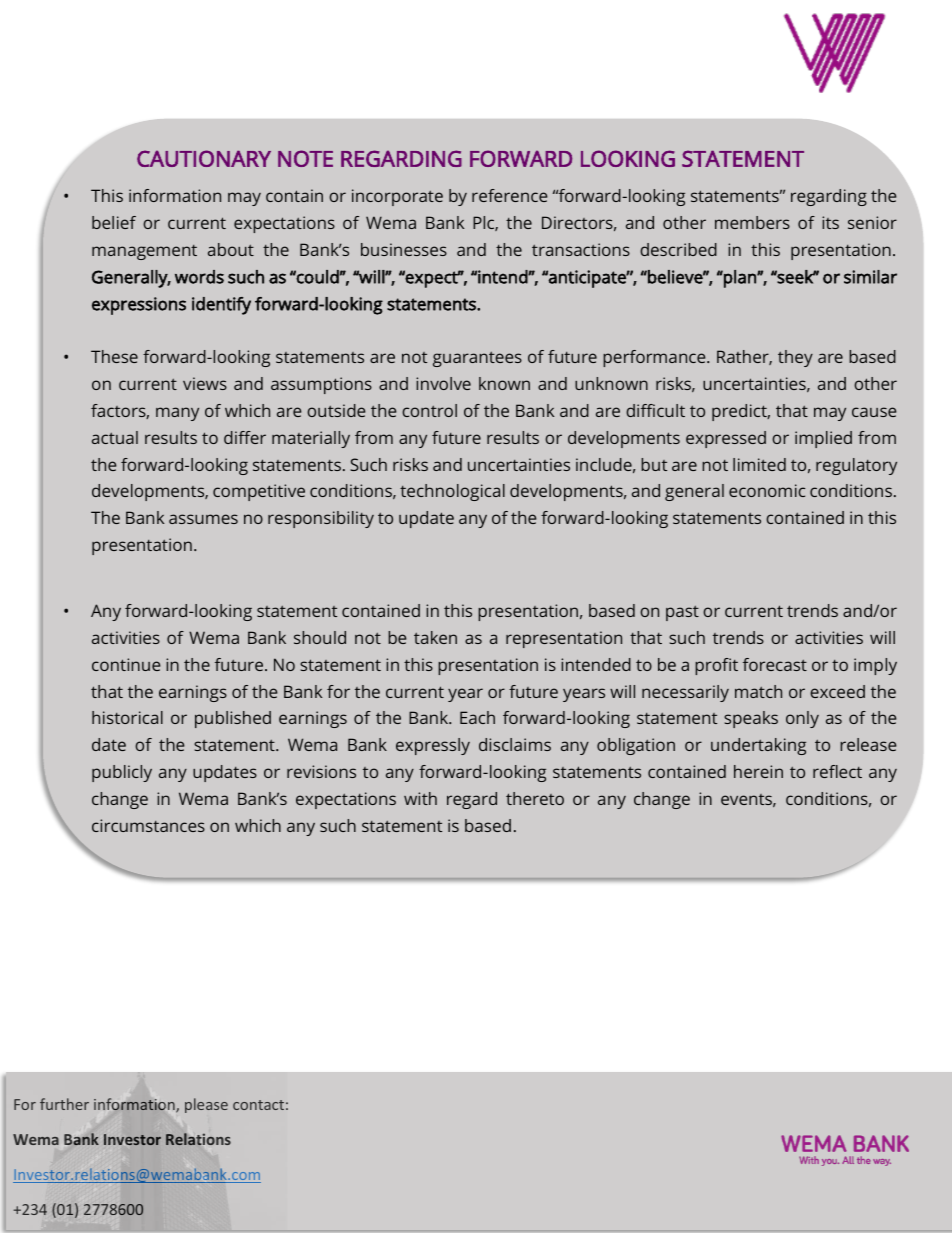 This image has width=952, height=1233. Describe the element at coordinates (420, 798) in the image. I see `with` at that location.
